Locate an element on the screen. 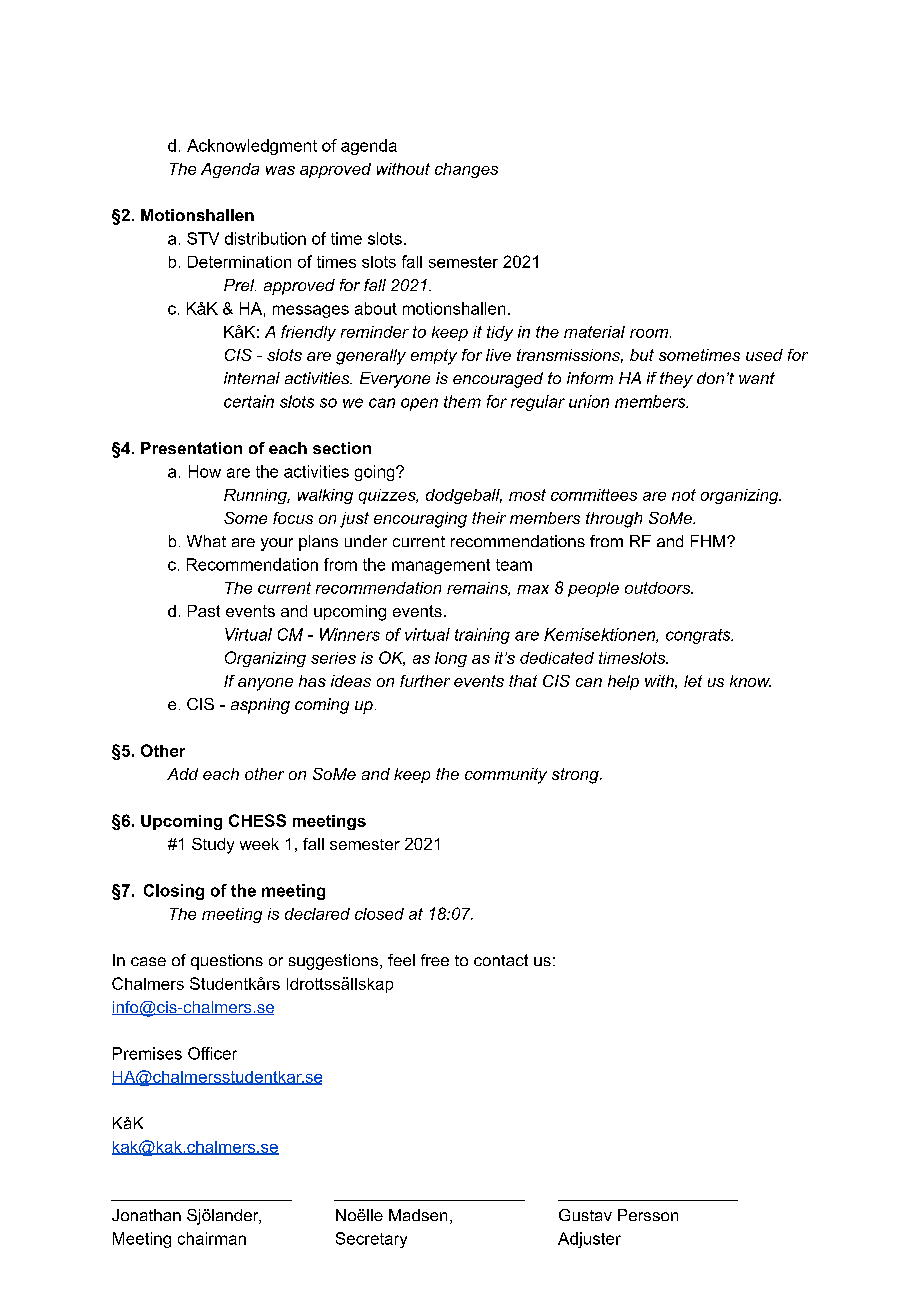 Image resolution: width=924 pixels, height=1307 pixels. contact is located at coordinates (501, 960).
